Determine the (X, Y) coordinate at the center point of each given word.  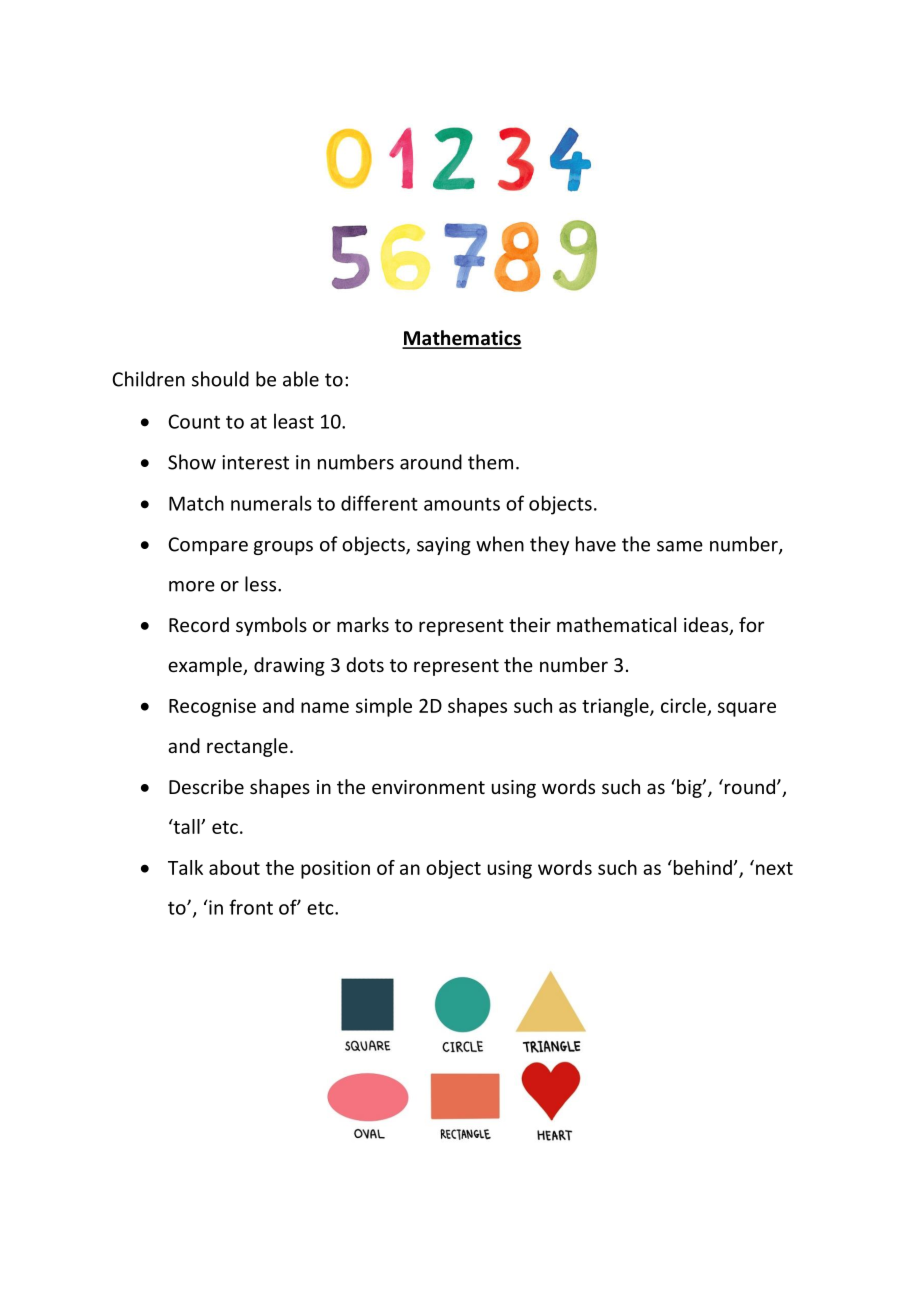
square (747, 709)
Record (199, 624)
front (251, 907)
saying (444, 546)
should (220, 379)
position (335, 869)
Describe (206, 786)
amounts (462, 504)
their (530, 624)
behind (701, 867)
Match (196, 503)
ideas (707, 626)
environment (428, 787)
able (301, 379)
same (680, 546)
